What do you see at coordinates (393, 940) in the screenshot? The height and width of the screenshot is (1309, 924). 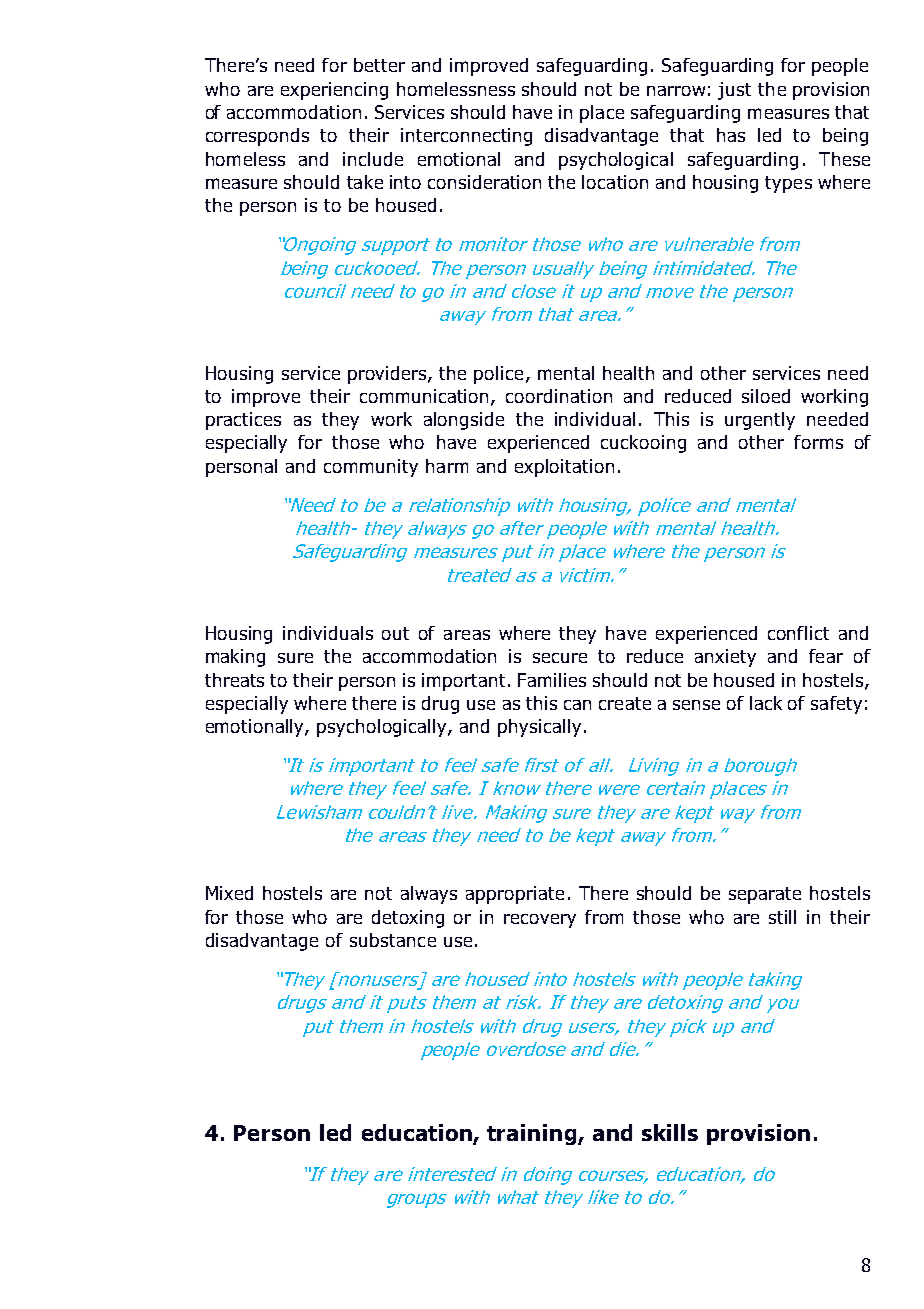 I see `substance` at bounding box center [393, 940].
